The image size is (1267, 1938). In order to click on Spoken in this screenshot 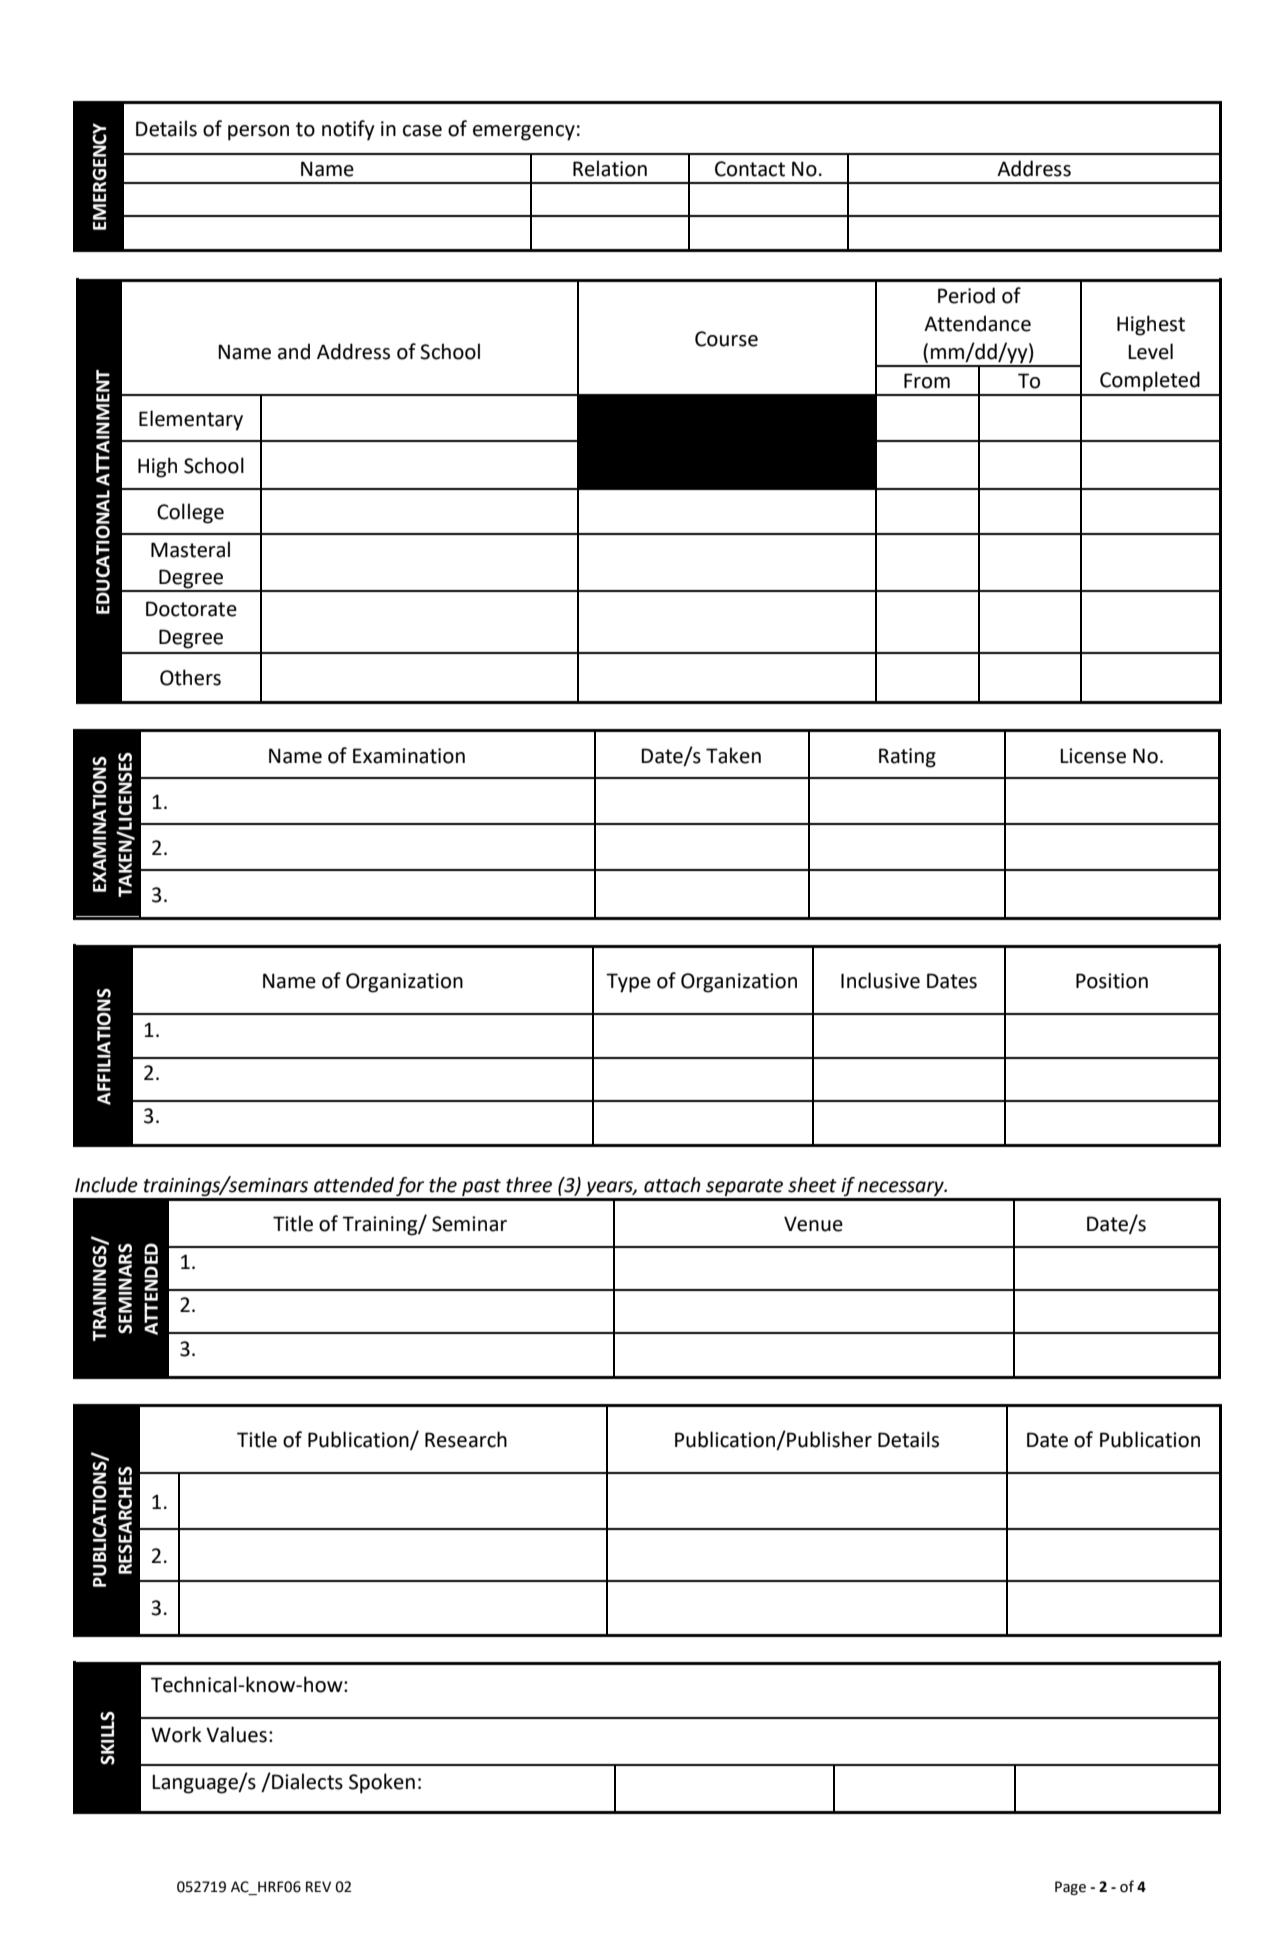, I will do `click(382, 1783)`.
